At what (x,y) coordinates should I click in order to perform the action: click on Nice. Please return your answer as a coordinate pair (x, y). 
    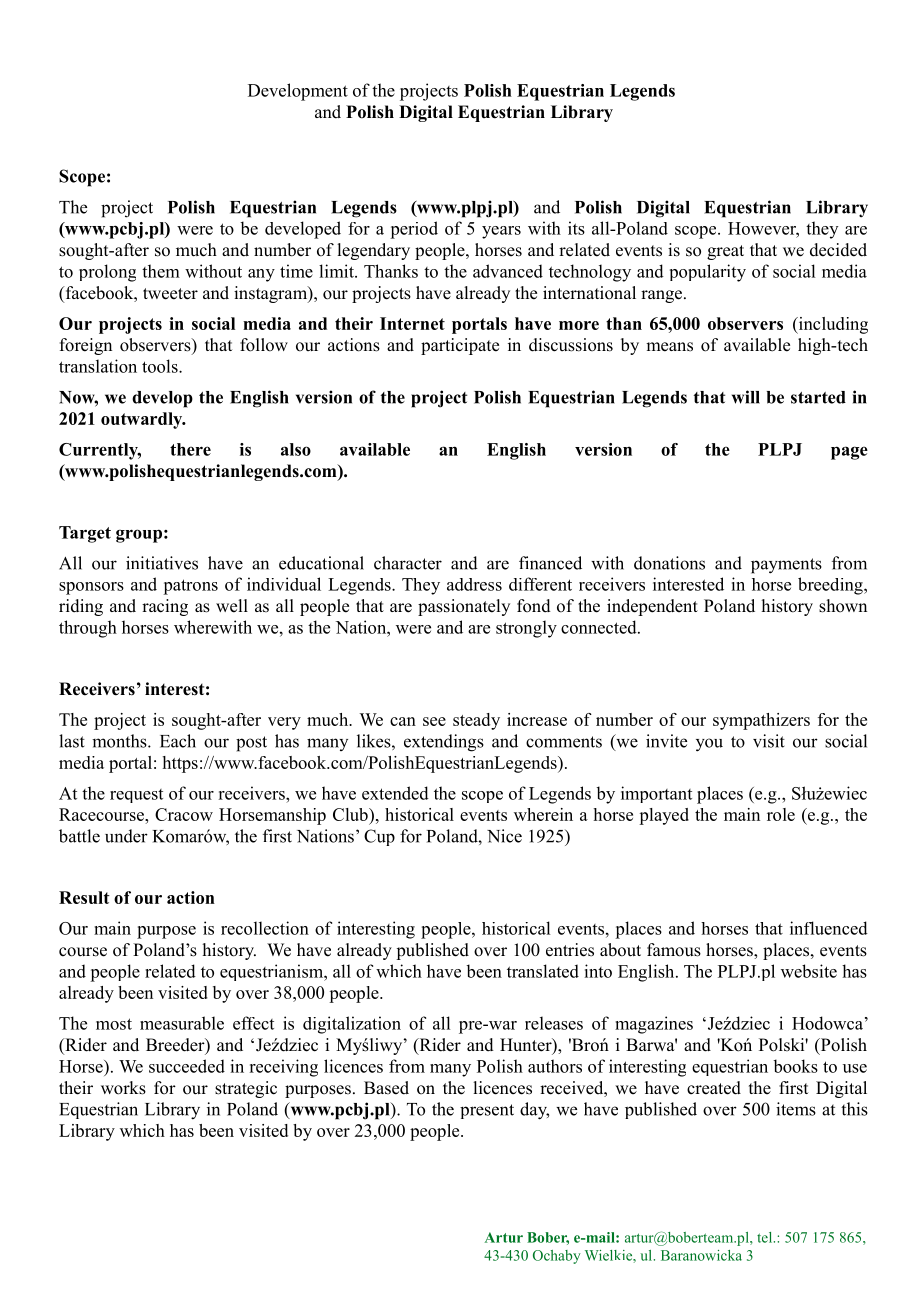
    Looking at the image, I should click on (504, 836).
